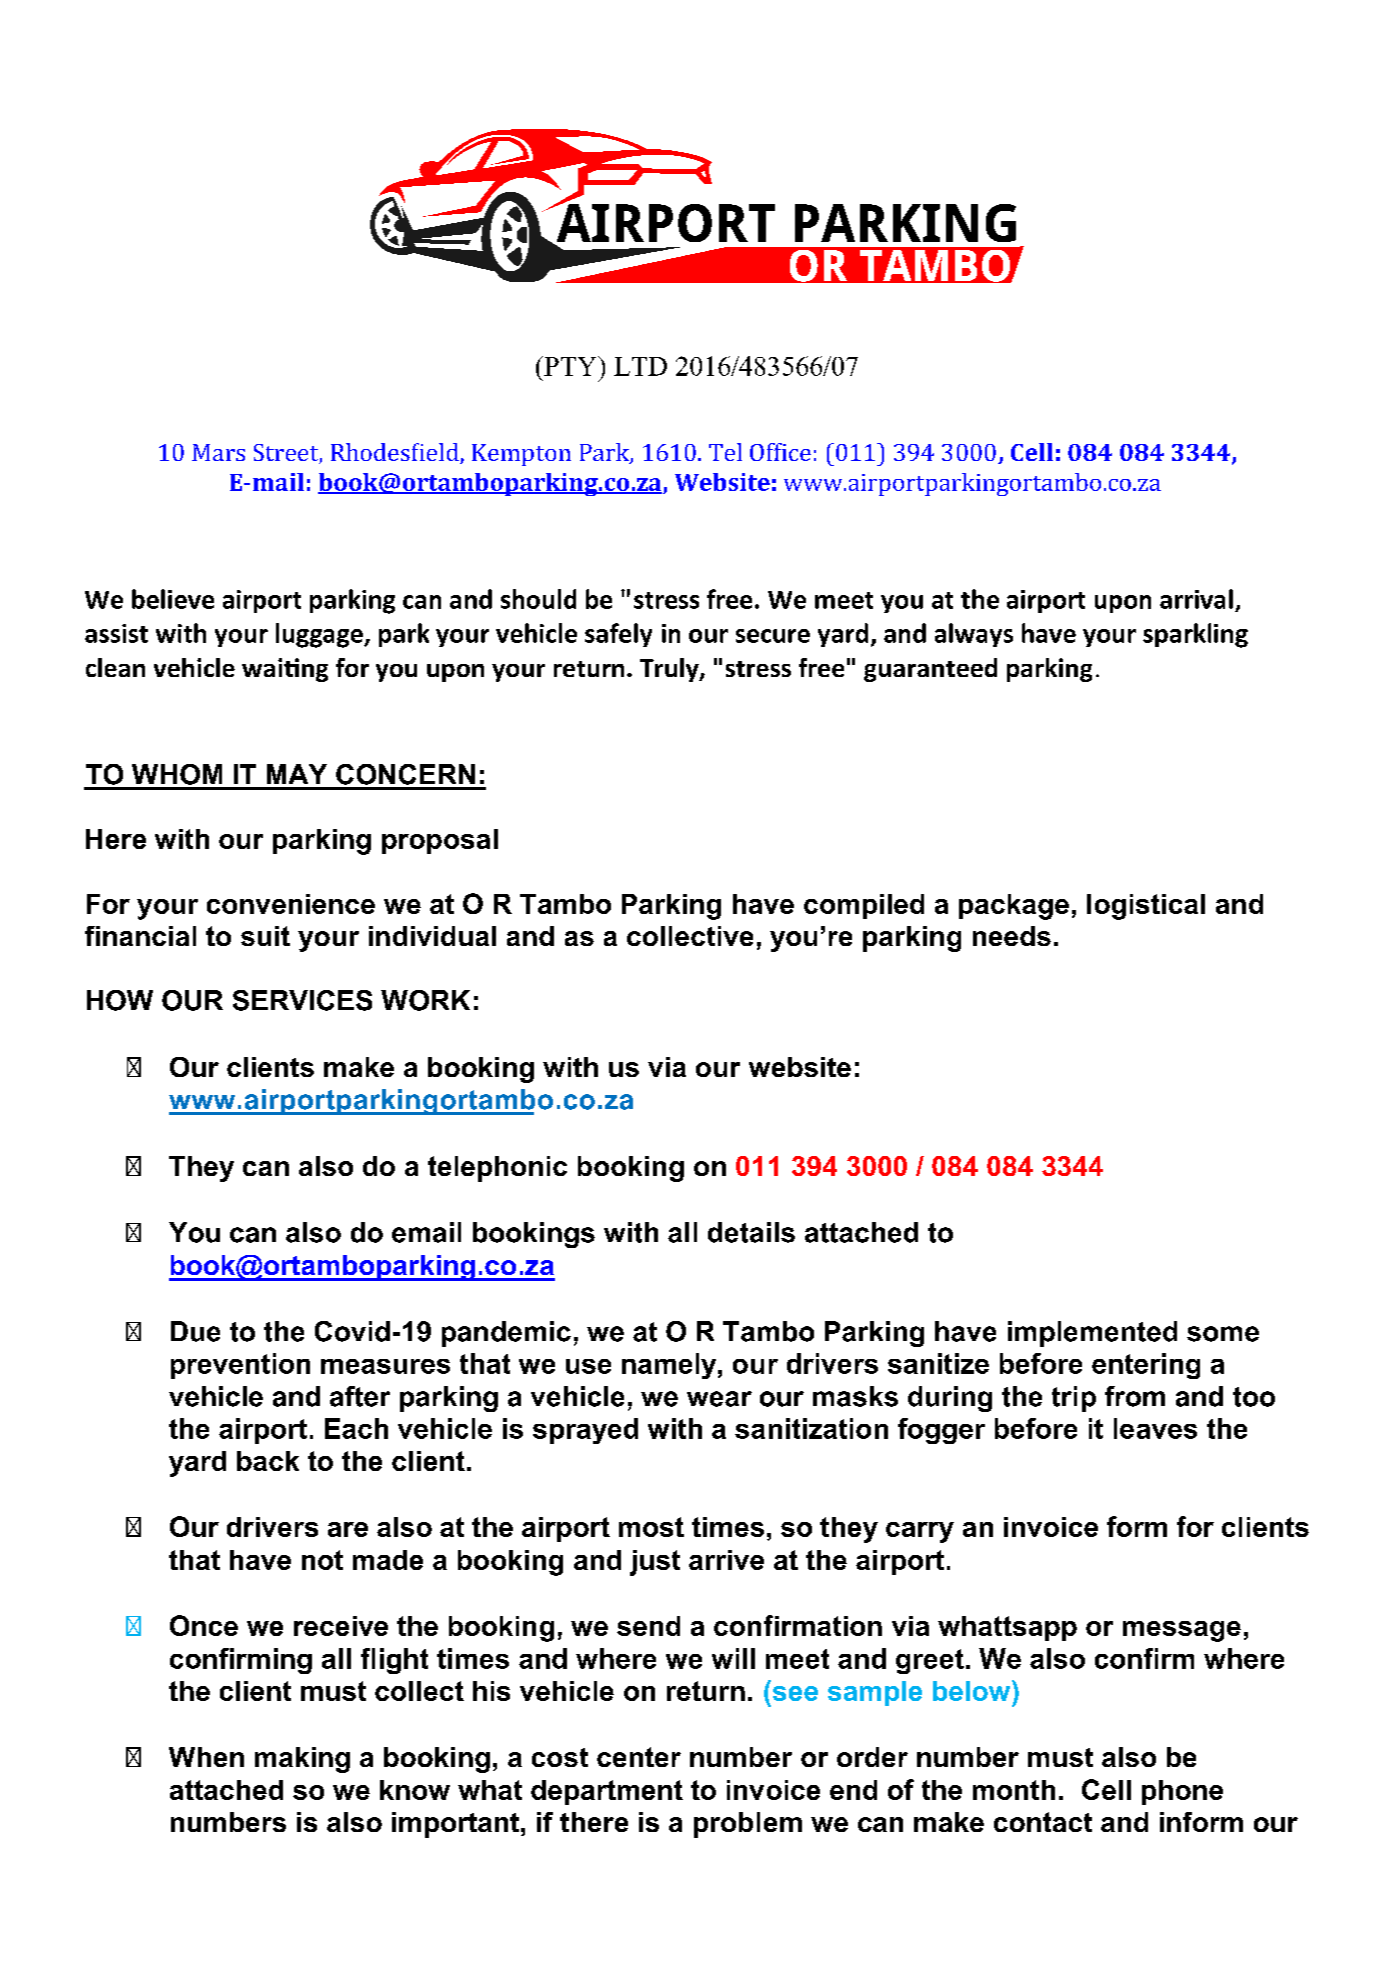 The height and width of the screenshot is (1972, 1394). I want to click on center, so click(639, 1757).
